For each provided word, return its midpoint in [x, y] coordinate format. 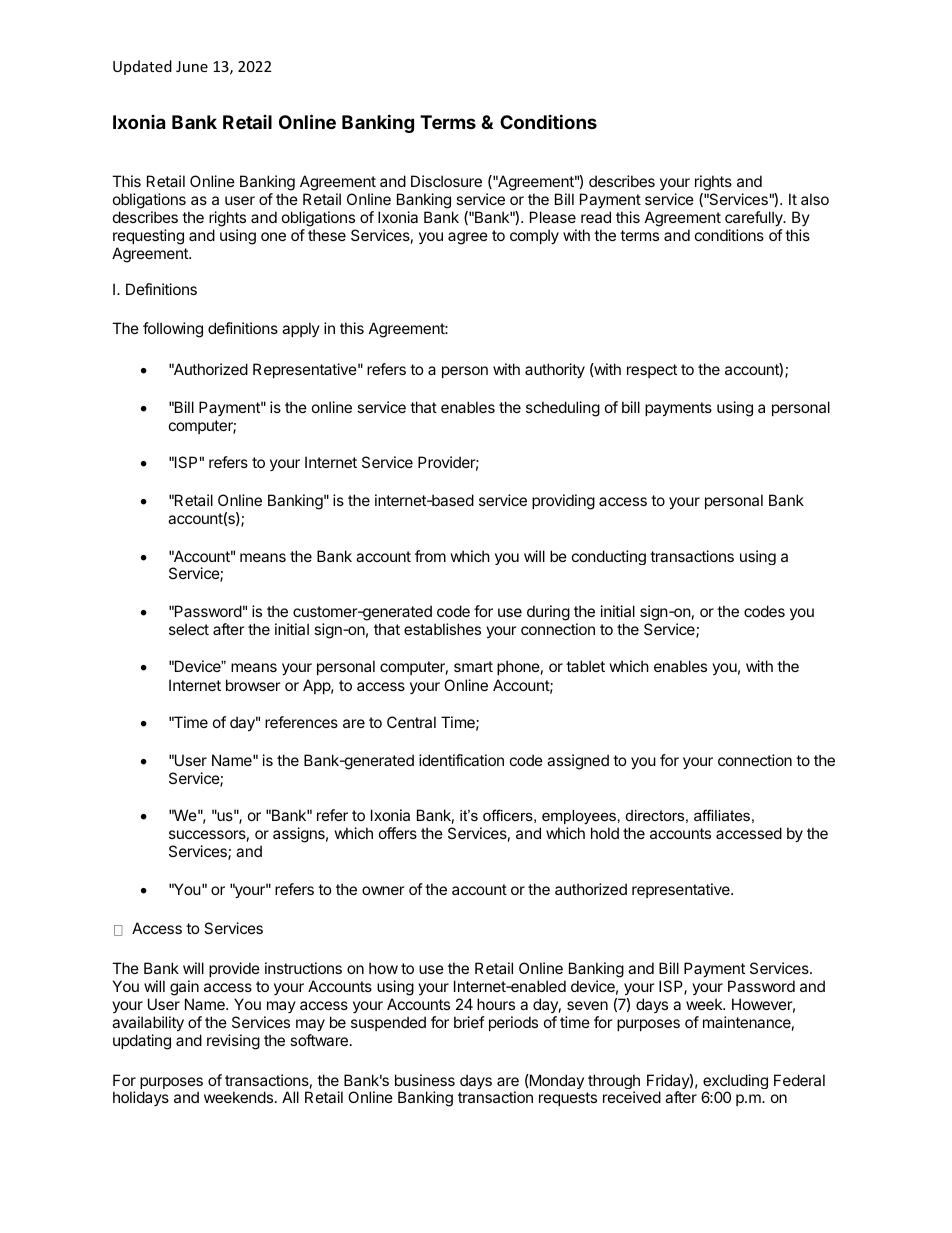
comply [534, 236]
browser [253, 685]
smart [473, 666]
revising [233, 1042]
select [189, 629]
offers [398, 833]
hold [605, 833]
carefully [755, 218]
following [173, 330]
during [548, 613]
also [815, 199]
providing [563, 502]
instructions [303, 968]
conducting [609, 557]
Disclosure [446, 181]
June [192, 66]
